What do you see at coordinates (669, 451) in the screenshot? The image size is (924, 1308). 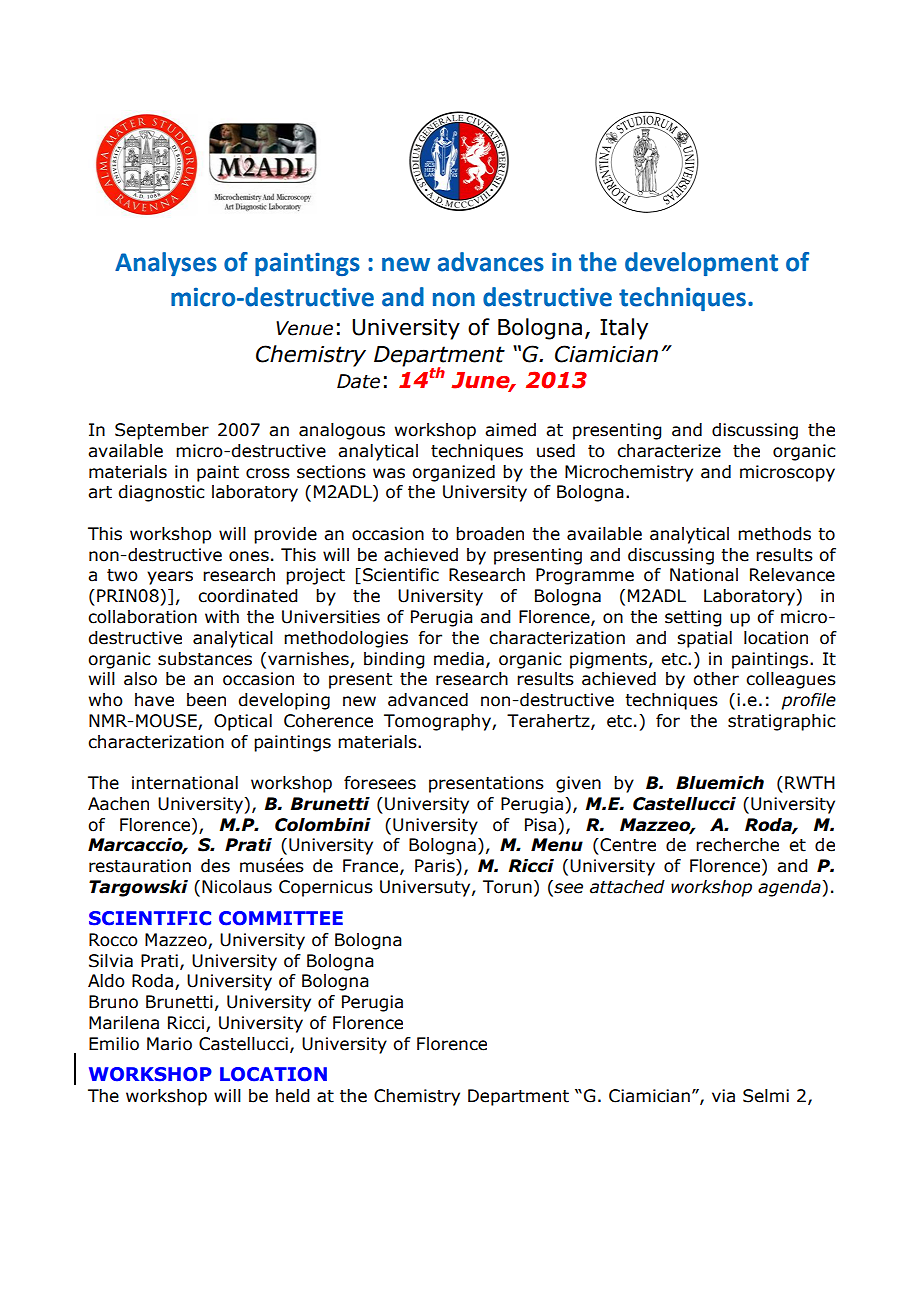 I see `characterize` at bounding box center [669, 451].
